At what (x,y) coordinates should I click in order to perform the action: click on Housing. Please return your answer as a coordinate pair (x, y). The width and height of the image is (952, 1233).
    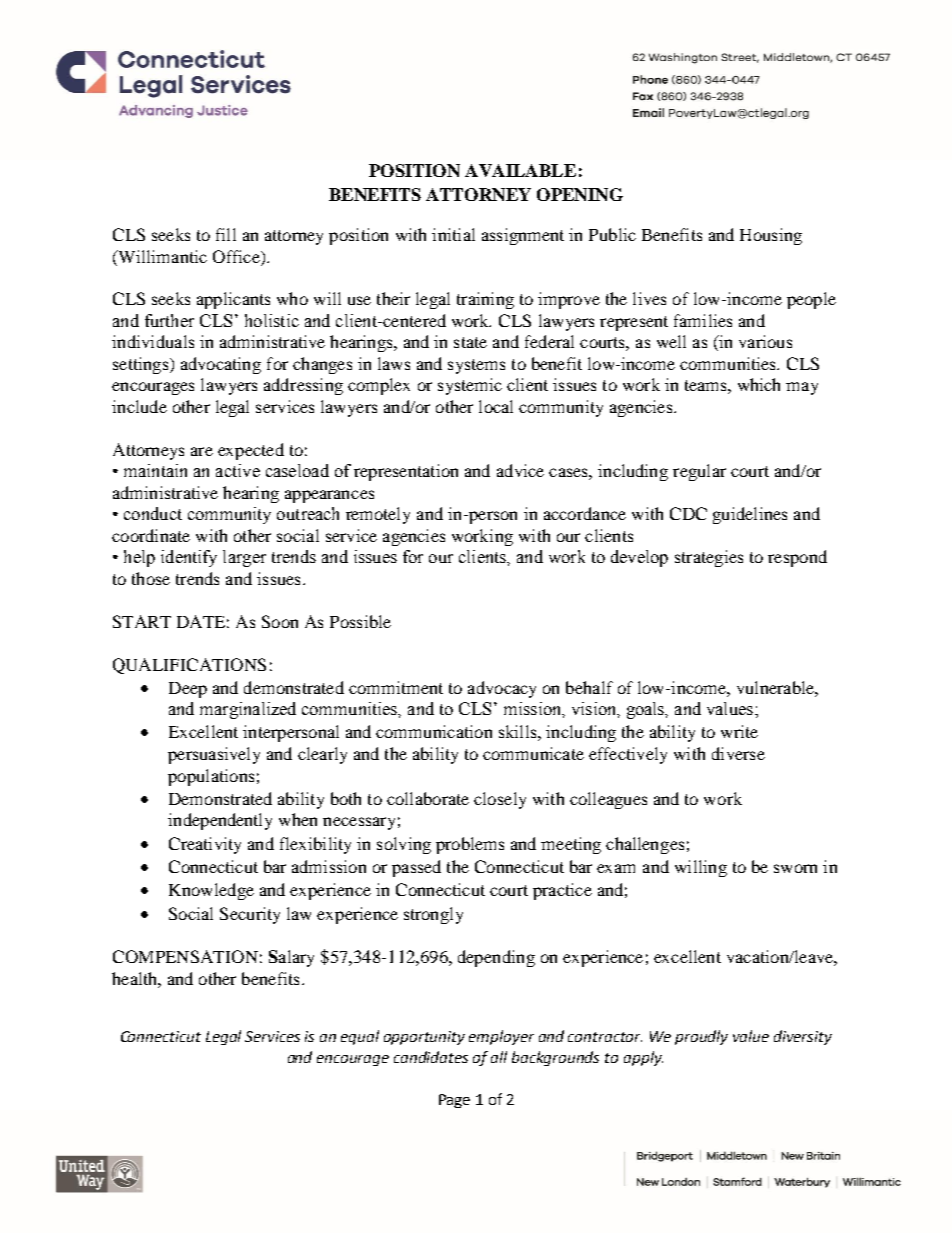
    Looking at the image, I should click on (771, 236).
